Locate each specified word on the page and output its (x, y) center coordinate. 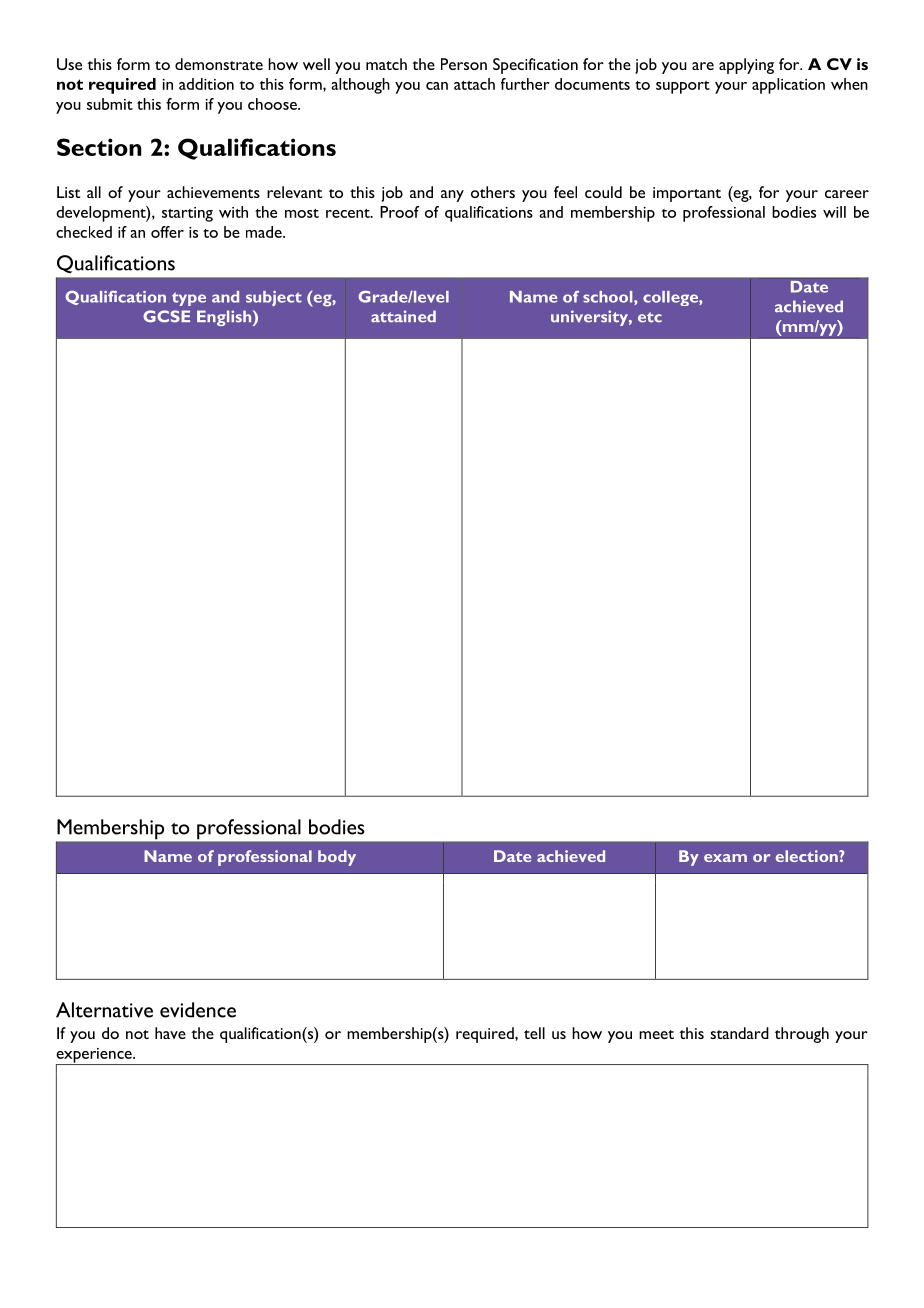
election (808, 856)
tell (534, 1033)
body (337, 858)
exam (725, 858)
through (802, 1035)
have (170, 1033)
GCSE (166, 316)
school (609, 298)
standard (739, 1033)
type (189, 299)
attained (403, 316)
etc (650, 317)
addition (206, 84)
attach (474, 84)
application (788, 86)
